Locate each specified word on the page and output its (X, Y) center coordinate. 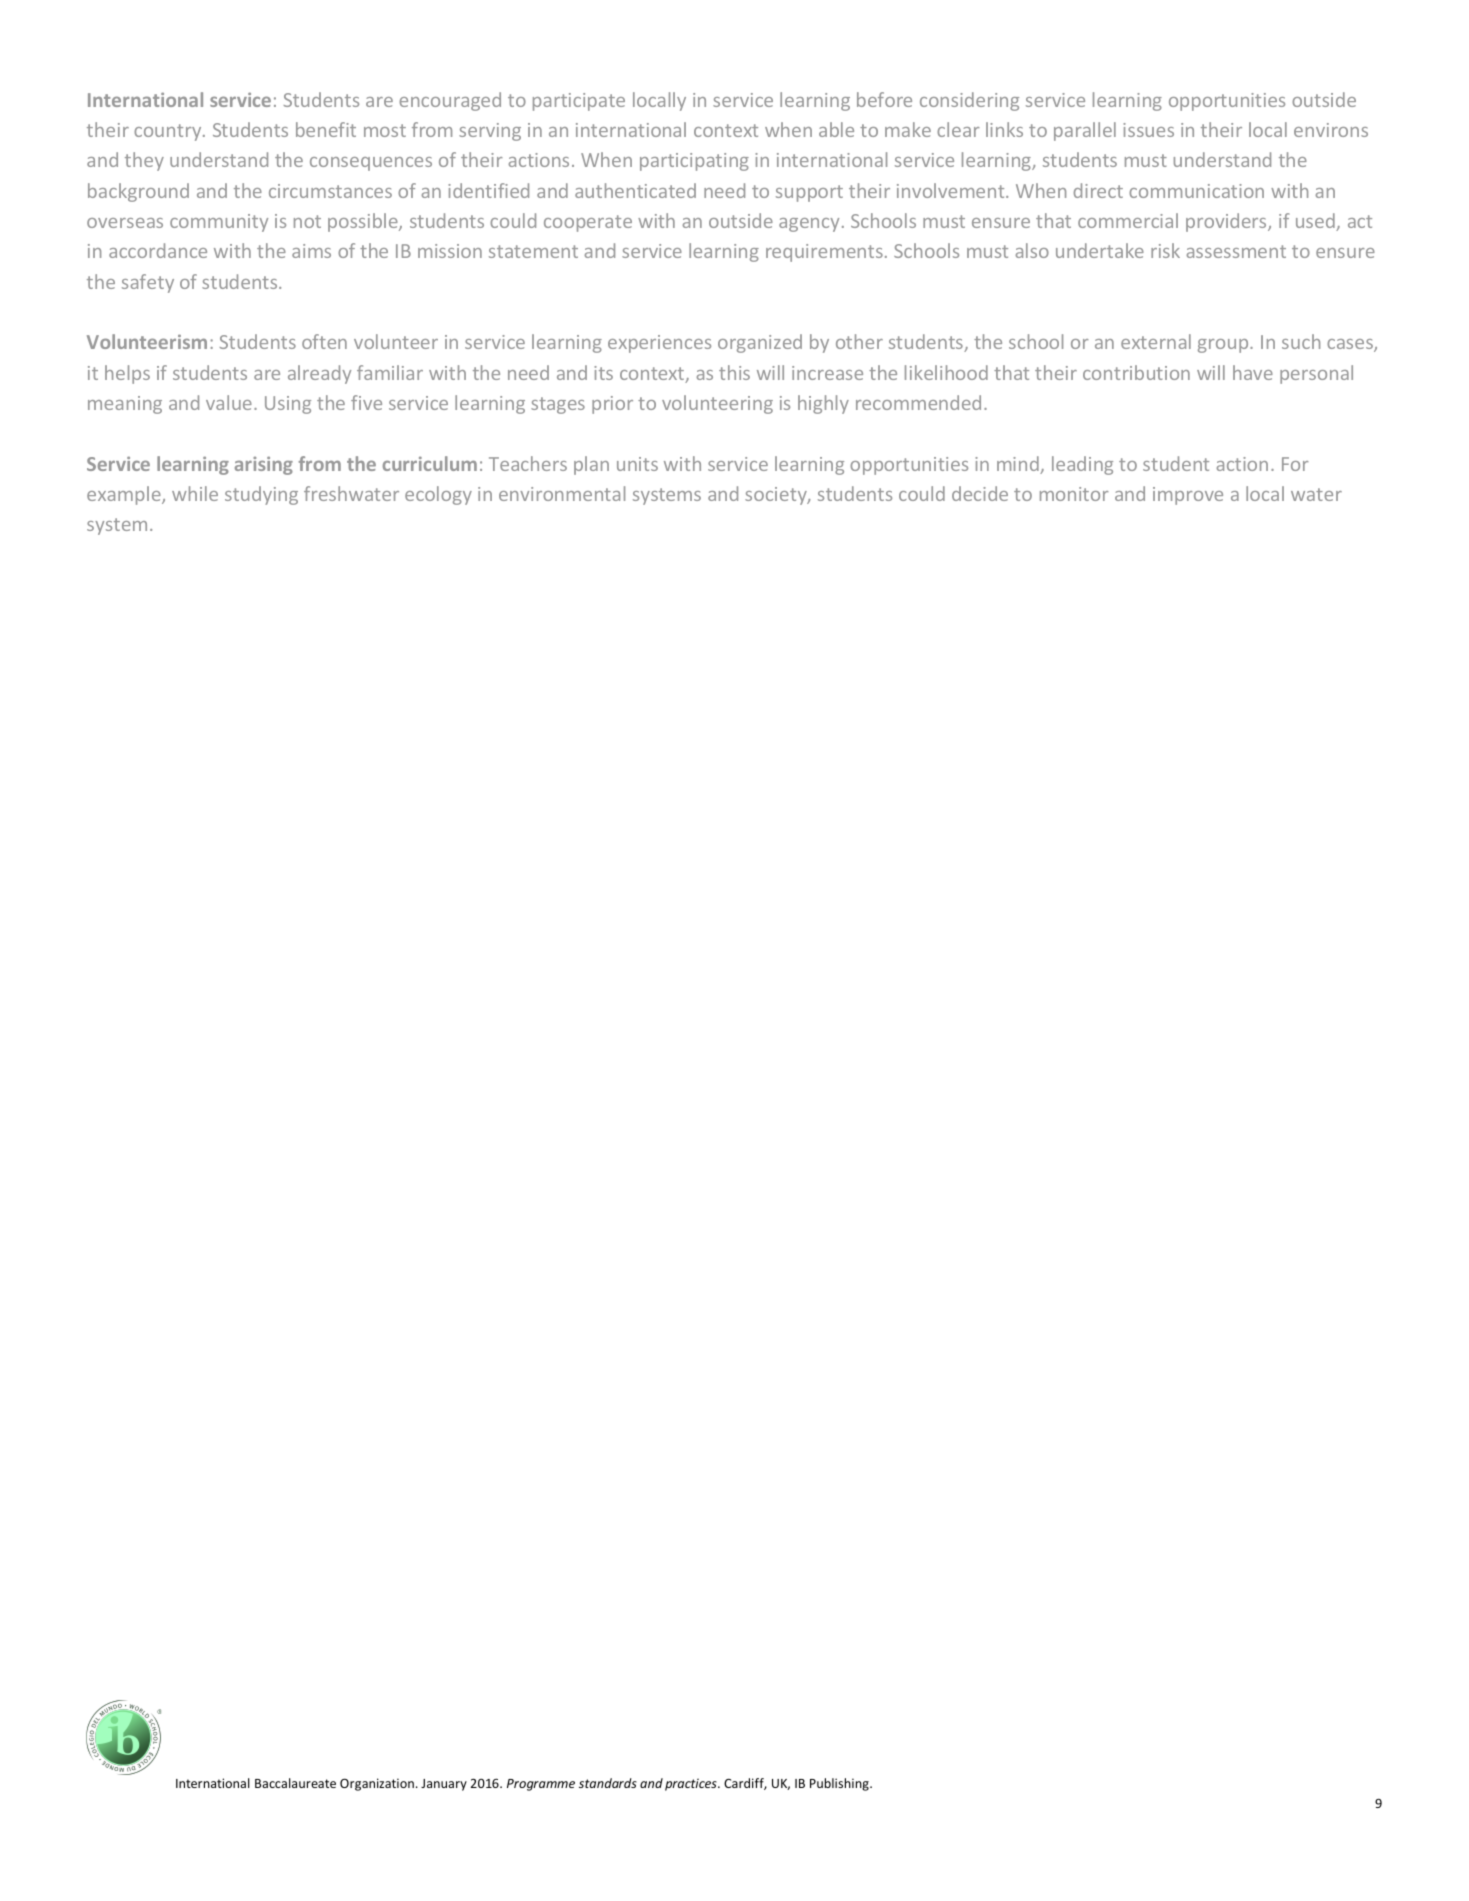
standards (608, 1783)
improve (1188, 496)
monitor (1074, 494)
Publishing (840, 1784)
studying (261, 495)
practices (692, 1784)
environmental (562, 493)
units (637, 464)
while (195, 493)
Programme (541, 1785)
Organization (377, 1784)
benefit (326, 129)
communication (1196, 191)
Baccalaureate (295, 1783)
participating (694, 162)
